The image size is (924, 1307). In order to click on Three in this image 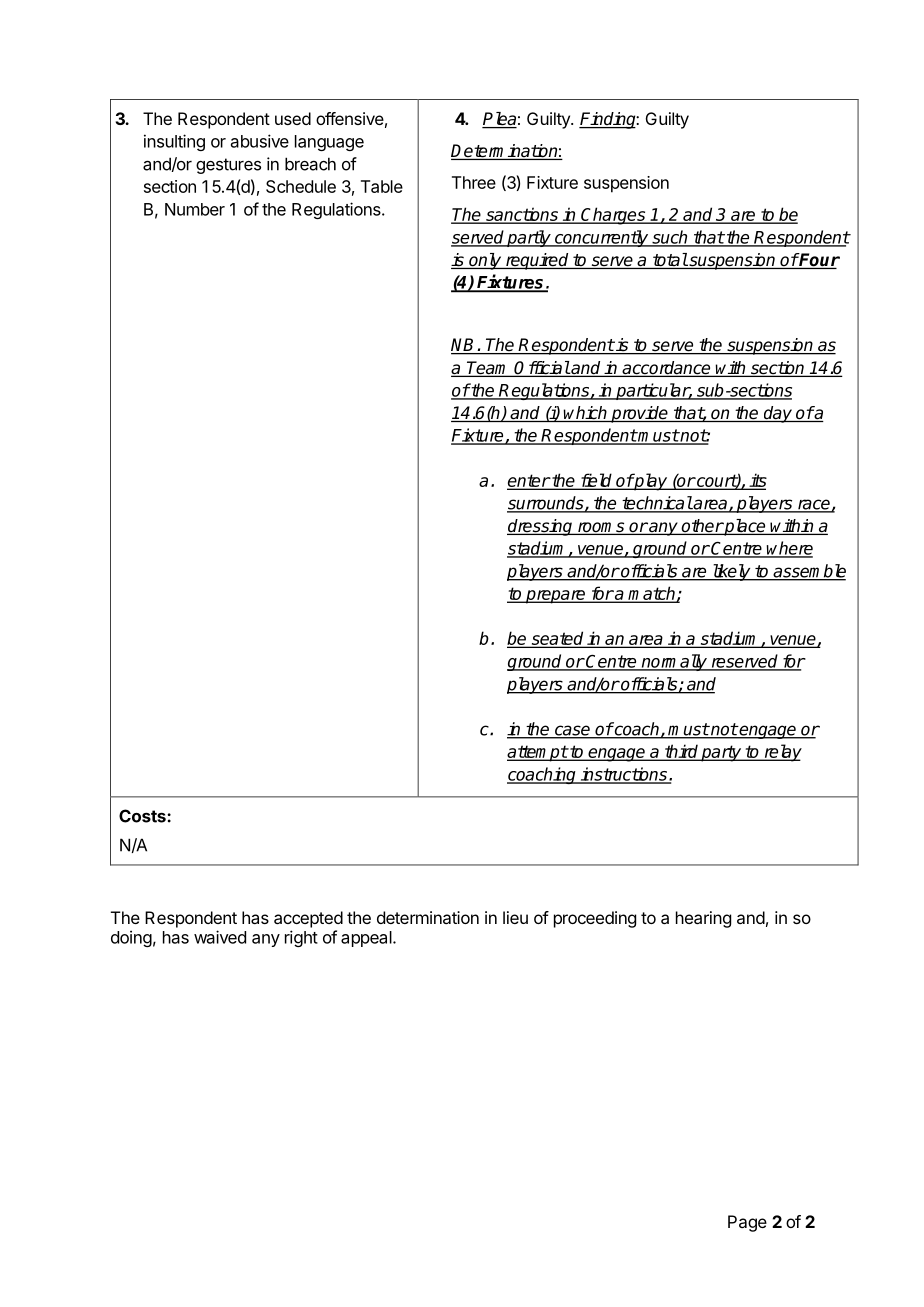, I will do `click(474, 182)`.
